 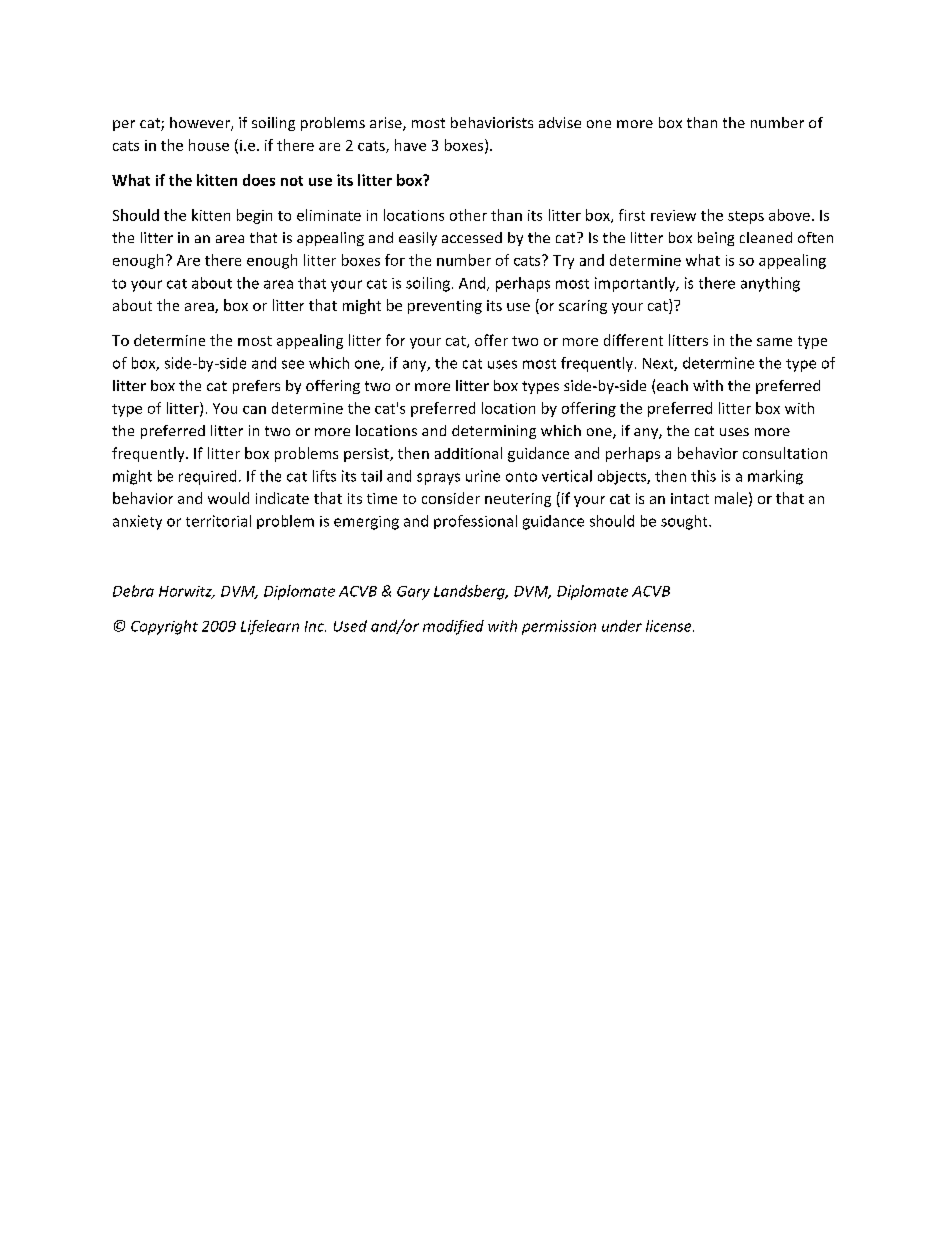 What do you see at coordinates (518, 500) in the screenshot?
I see `neutering` at bounding box center [518, 500].
